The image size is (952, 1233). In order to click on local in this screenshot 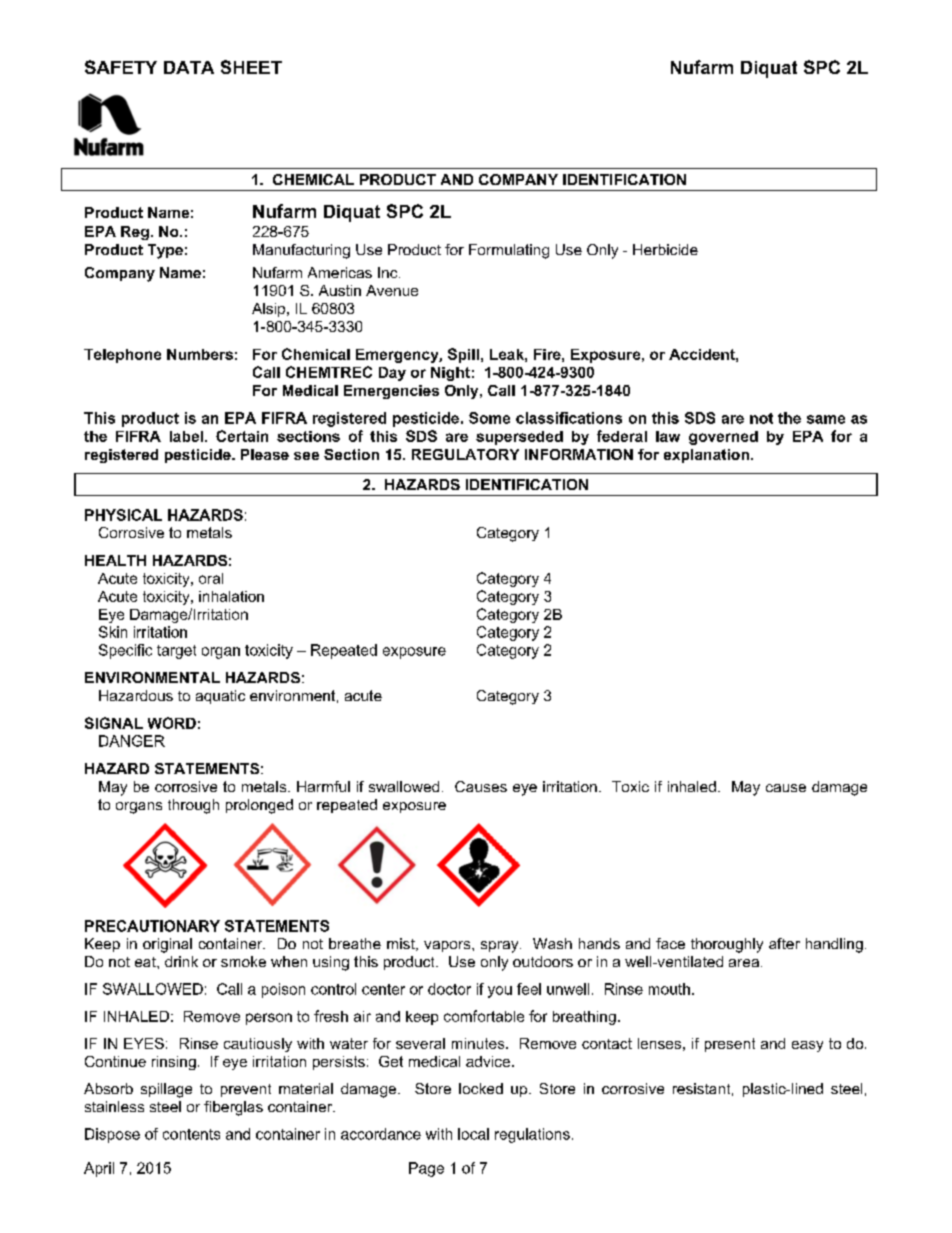, I will do `click(473, 1134)`.
